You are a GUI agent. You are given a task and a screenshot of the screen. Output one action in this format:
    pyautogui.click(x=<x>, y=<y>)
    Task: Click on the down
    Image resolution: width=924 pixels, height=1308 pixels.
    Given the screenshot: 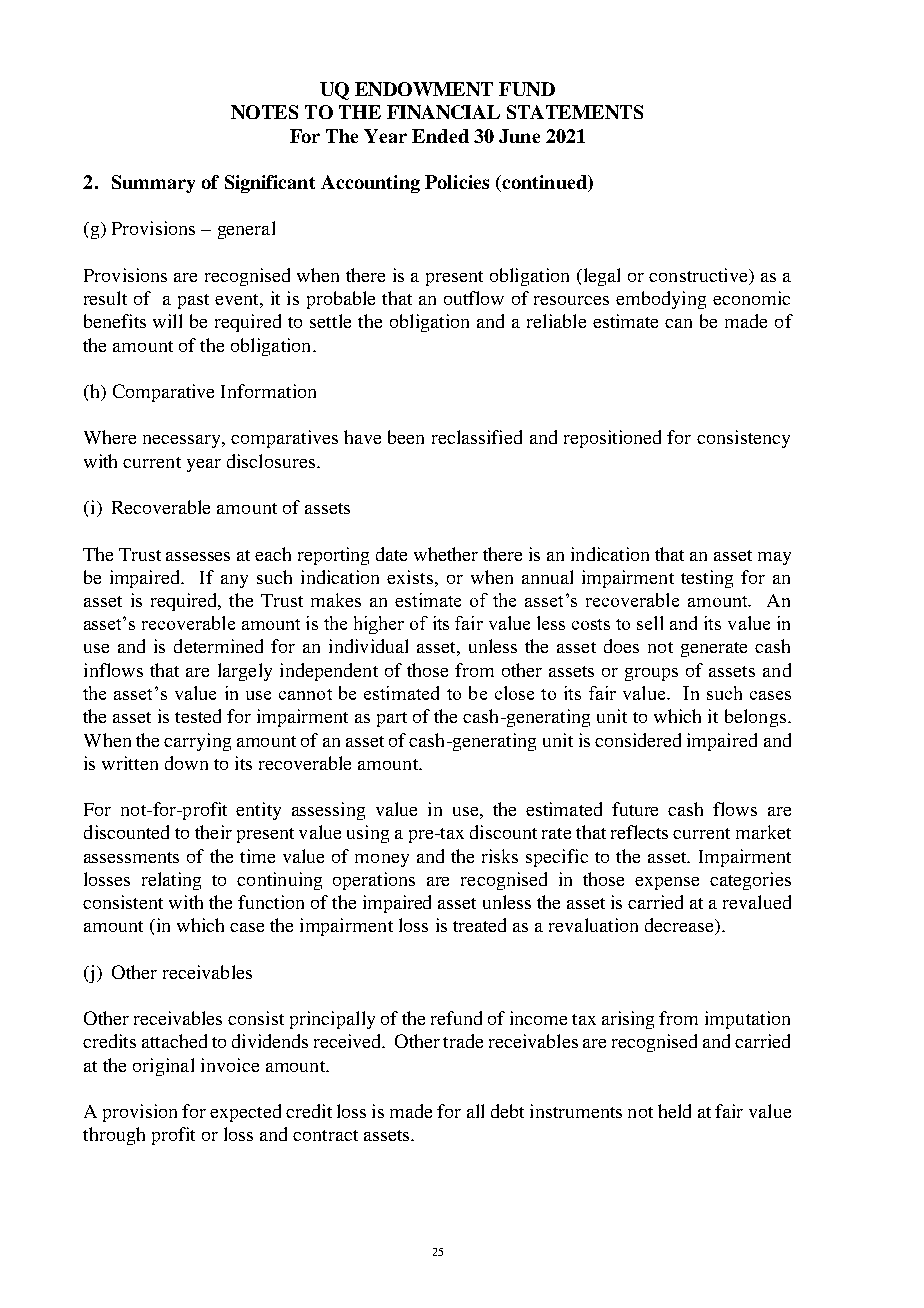 What is the action you would take?
    pyautogui.click(x=186, y=763)
